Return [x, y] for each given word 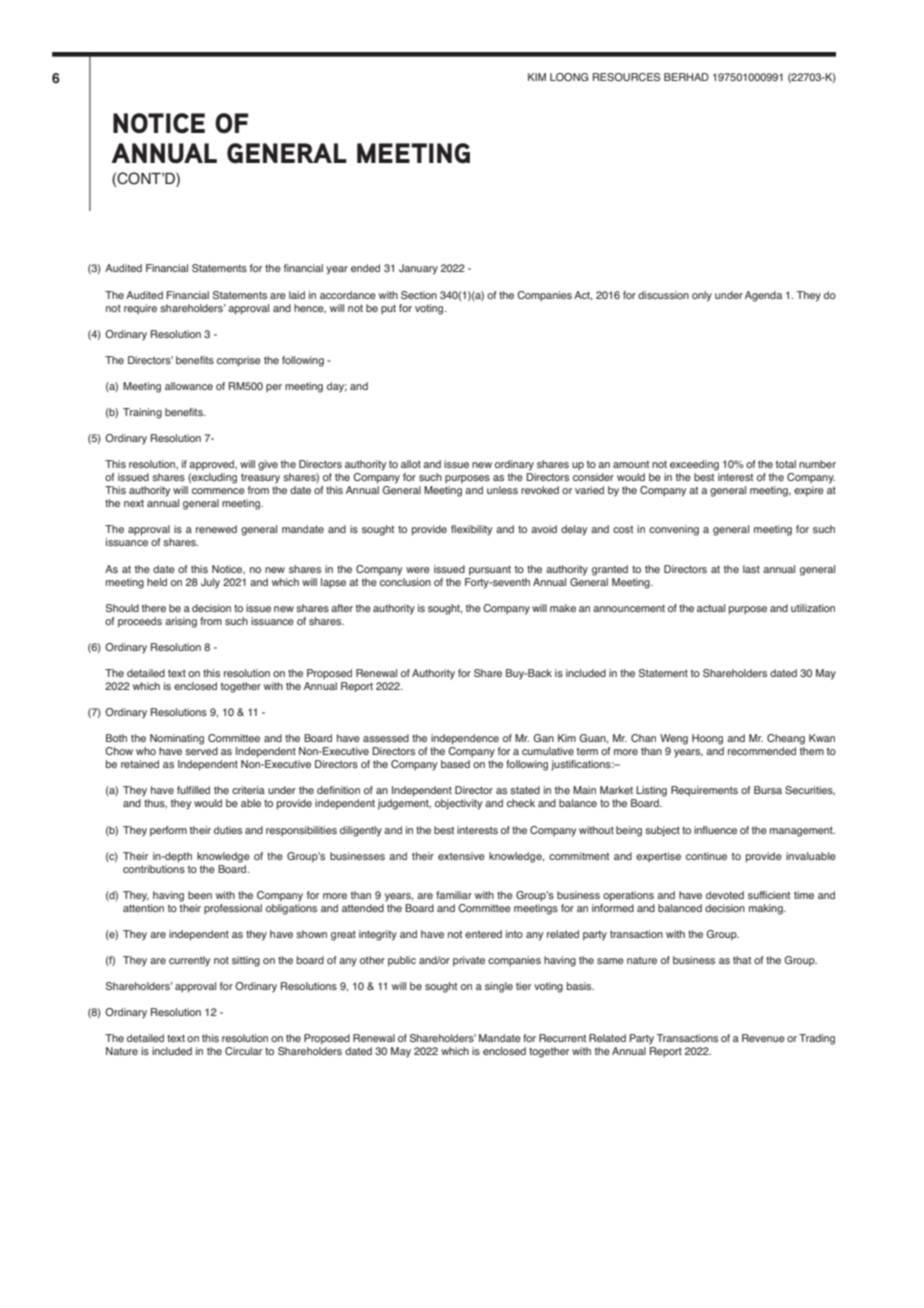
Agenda [763, 296]
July [210, 583]
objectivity [458, 804]
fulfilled [193, 790]
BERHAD [686, 77]
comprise [239, 361]
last [751, 569]
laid [297, 295]
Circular [243, 1051]
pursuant [490, 570]
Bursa [768, 790]
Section [419, 295]
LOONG [569, 77]
